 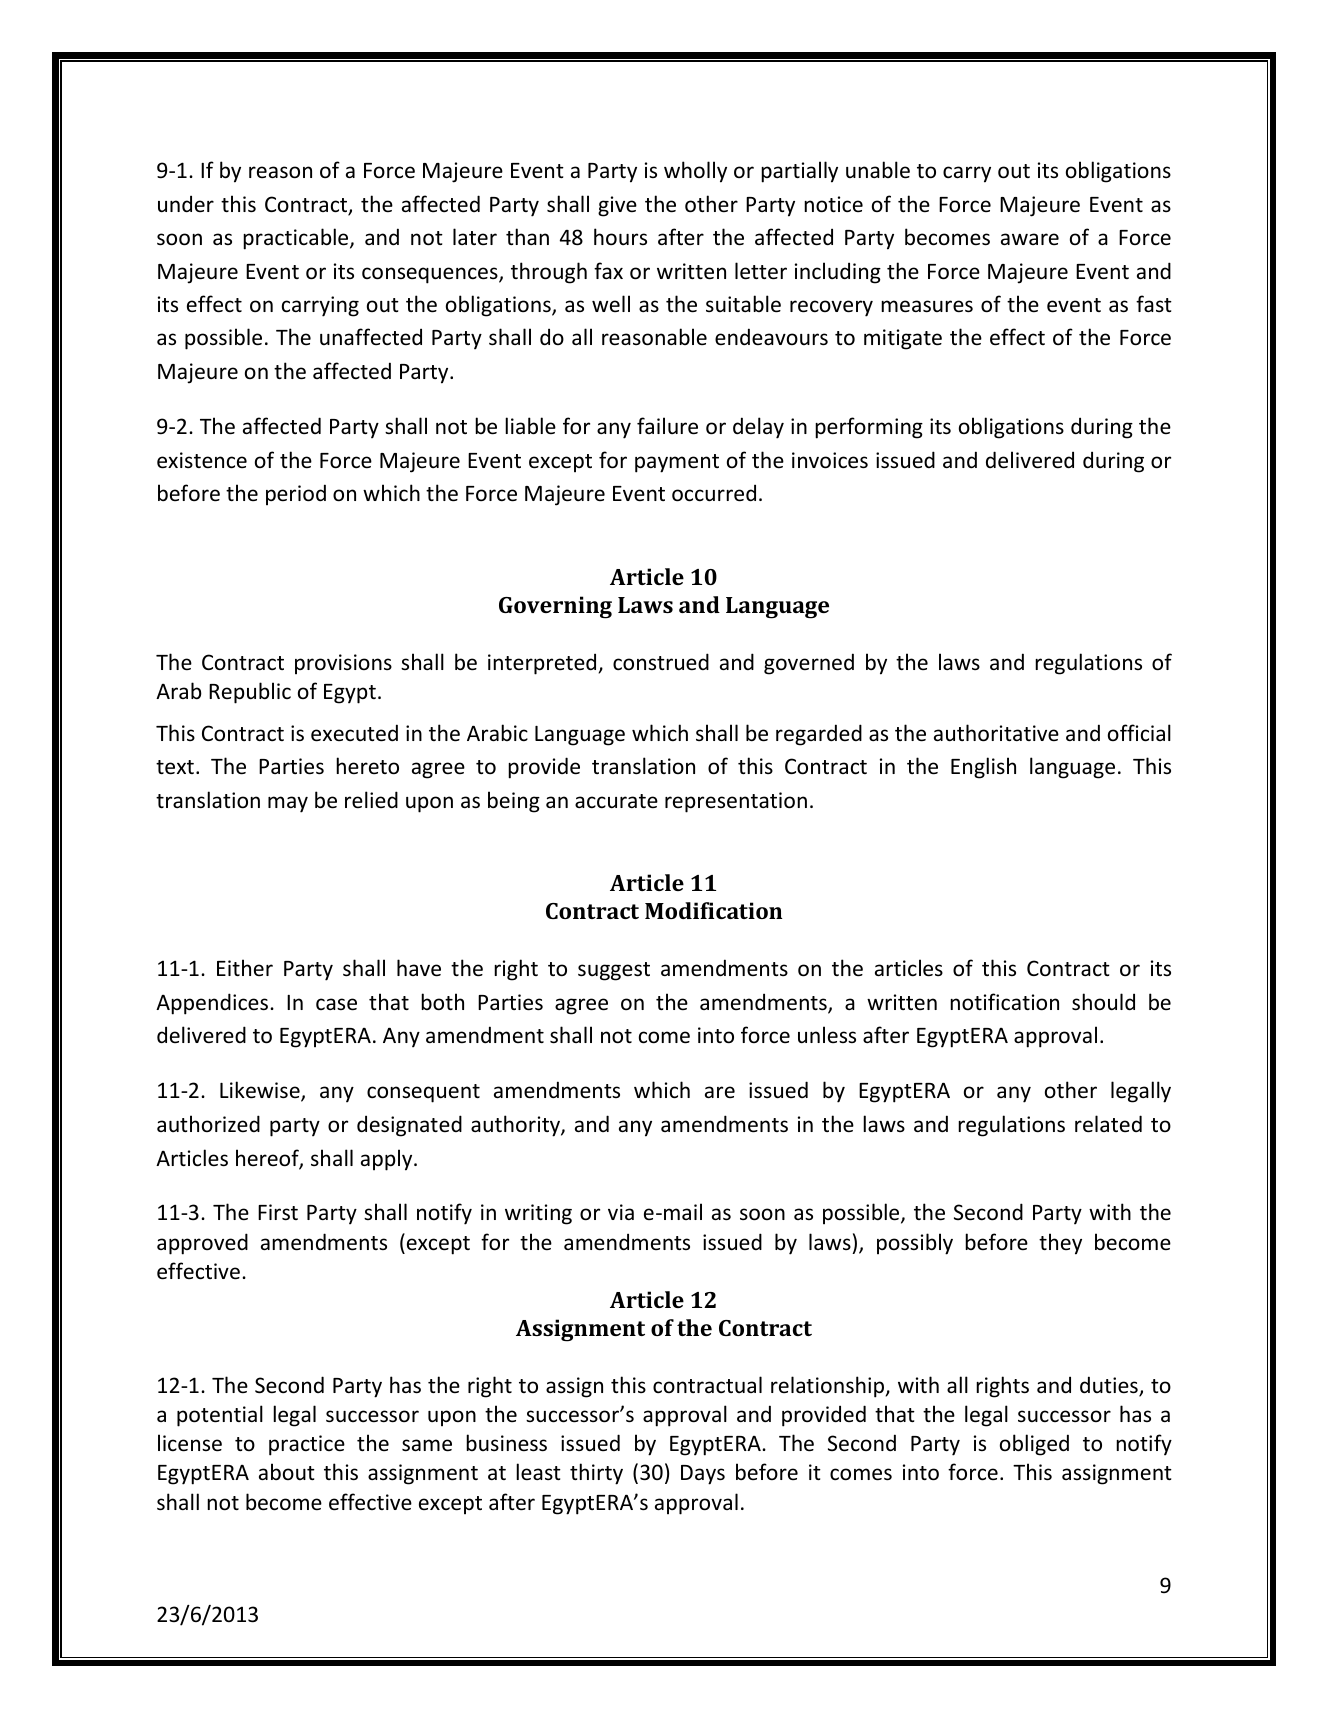 What do you see at coordinates (307, 1445) in the screenshot?
I see `practice` at bounding box center [307, 1445].
